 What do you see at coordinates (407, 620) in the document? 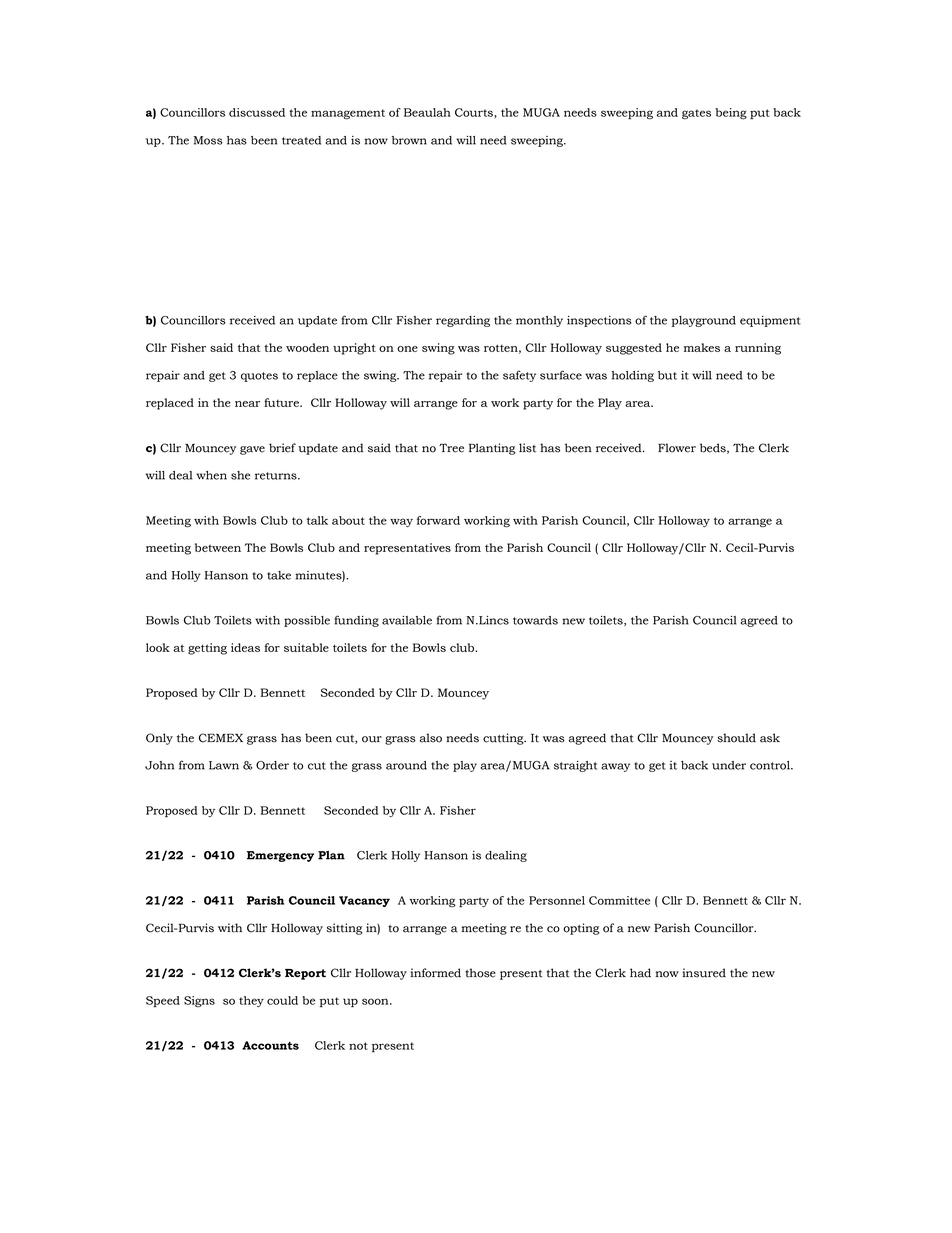
I see `available` at bounding box center [407, 620].
